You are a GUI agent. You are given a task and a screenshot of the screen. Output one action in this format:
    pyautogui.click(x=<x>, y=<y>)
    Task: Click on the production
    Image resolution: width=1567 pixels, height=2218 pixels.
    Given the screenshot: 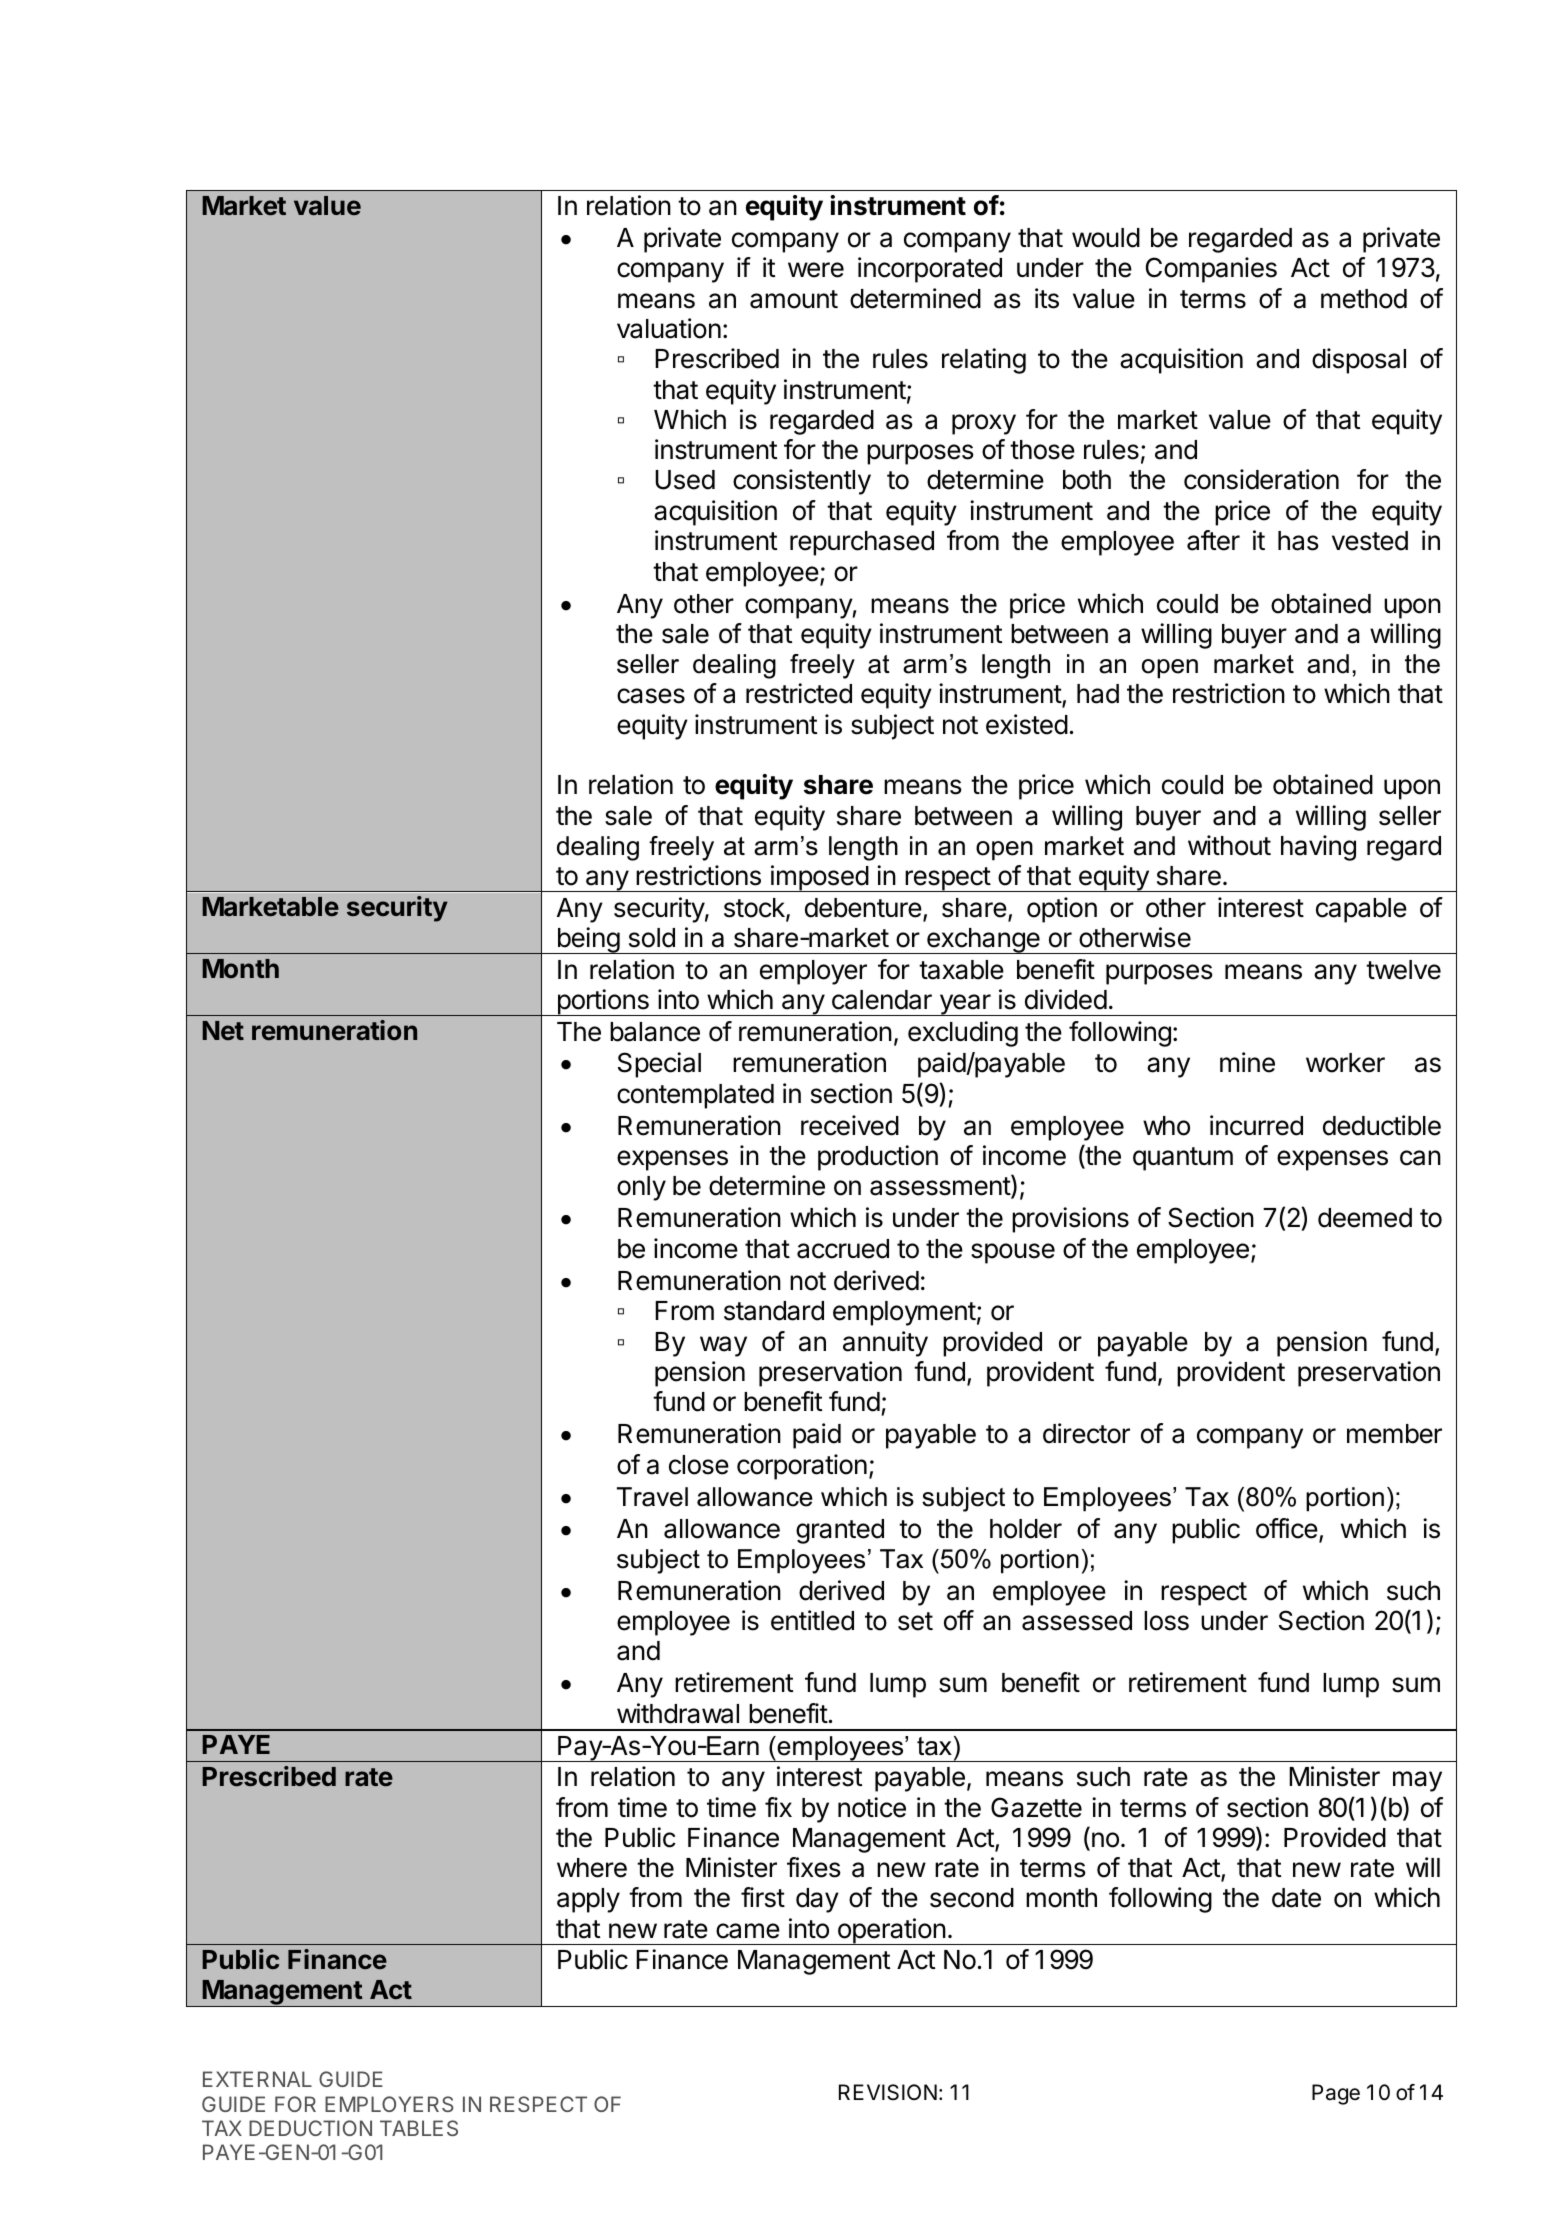 What is the action you would take?
    pyautogui.click(x=878, y=1158)
